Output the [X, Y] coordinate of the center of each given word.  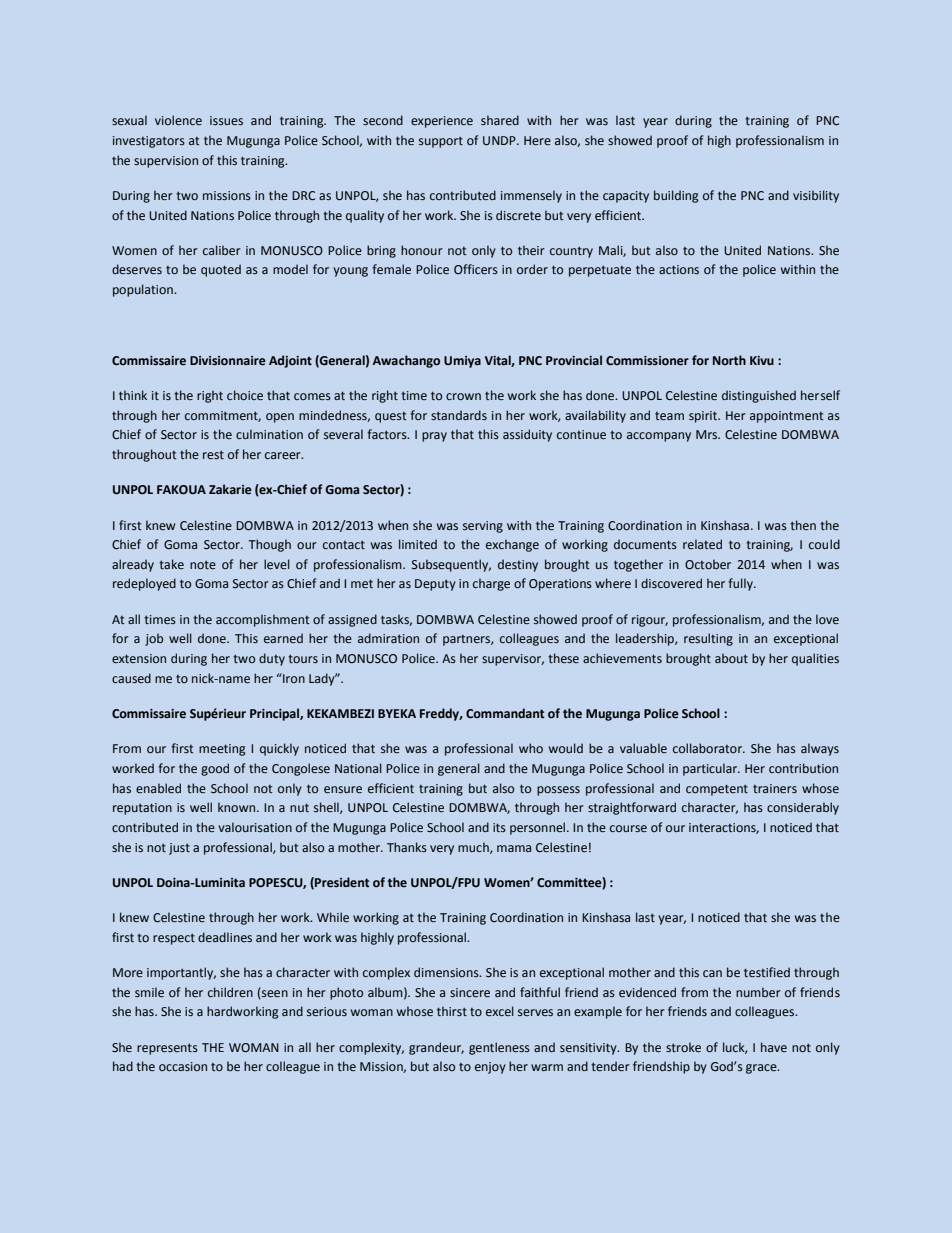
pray [434, 437]
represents [167, 1049]
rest [213, 454]
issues [226, 120]
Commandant [505, 713]
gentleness [499, 1048]
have [774, 1047]
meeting [222, 750]
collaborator [708, 748]
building [676, 196]
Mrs [708, 434]
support [441, 142]
